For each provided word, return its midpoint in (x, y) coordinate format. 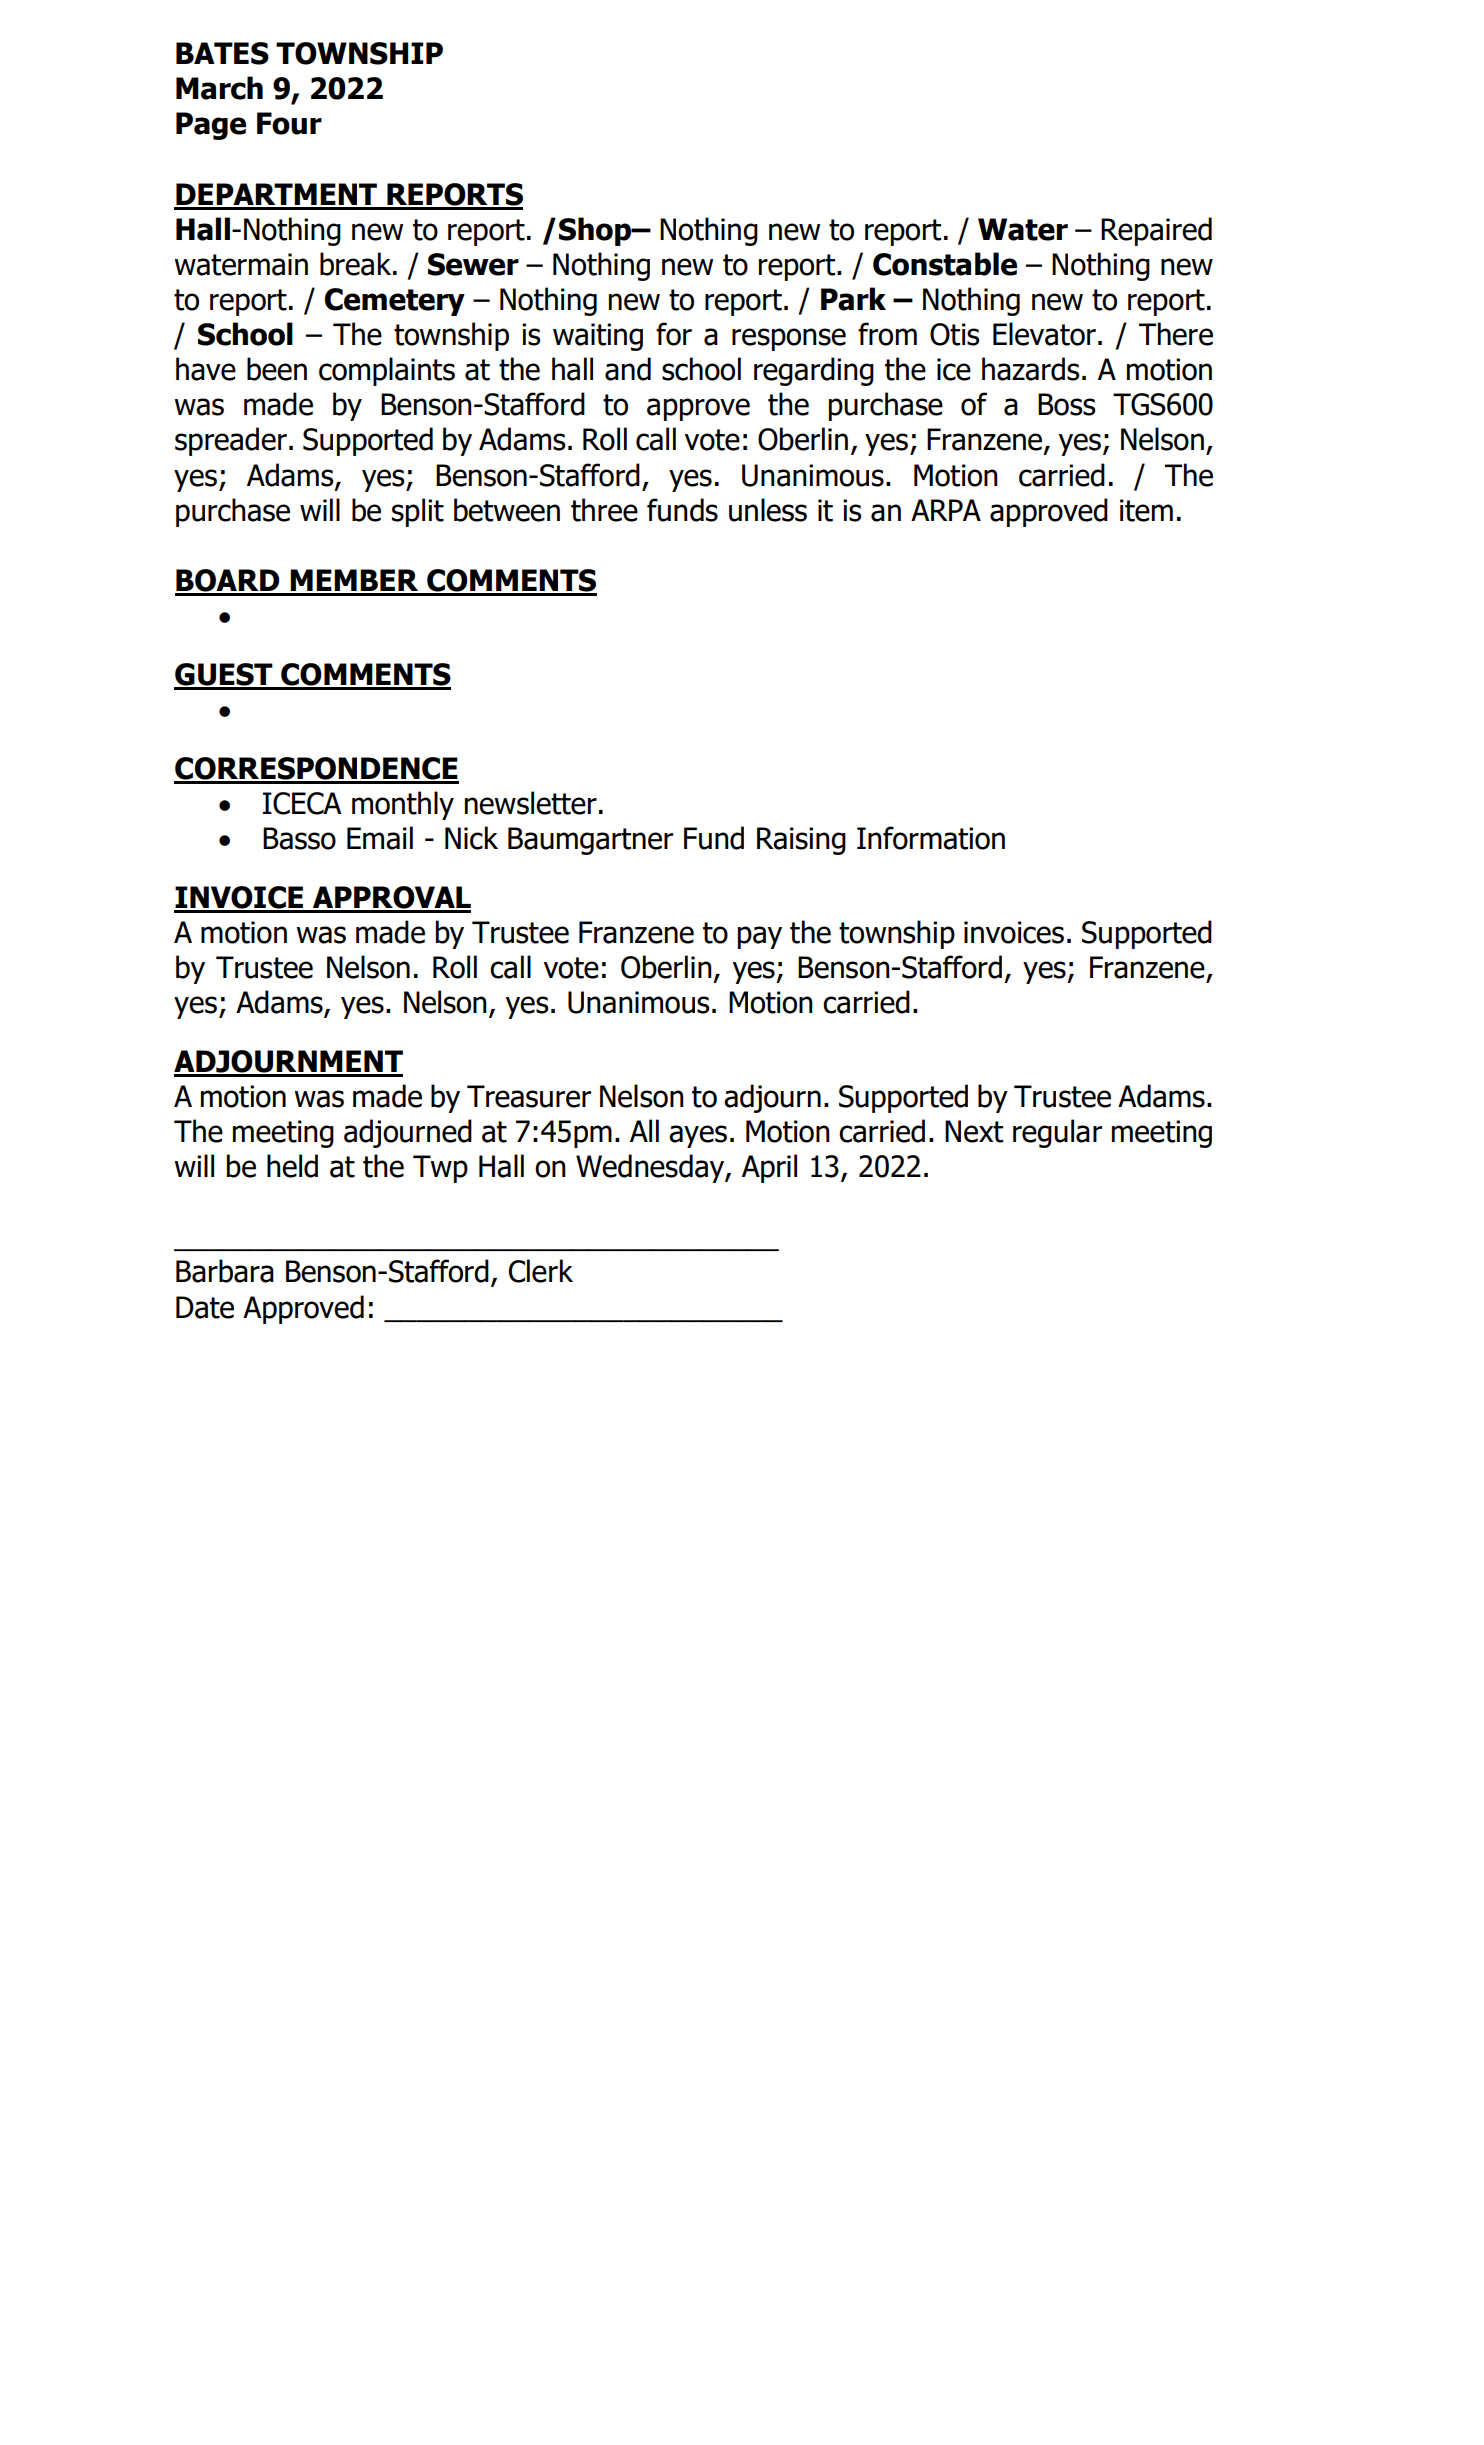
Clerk (541, 1271)
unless (768, 510)
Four (289, 123)
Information (931, 838)
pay (760, 937)
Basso (299, 838)
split (418, 512)
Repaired (1156, 231)
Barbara (225, 1271)
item (1146, 510)
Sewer (473, 264)
